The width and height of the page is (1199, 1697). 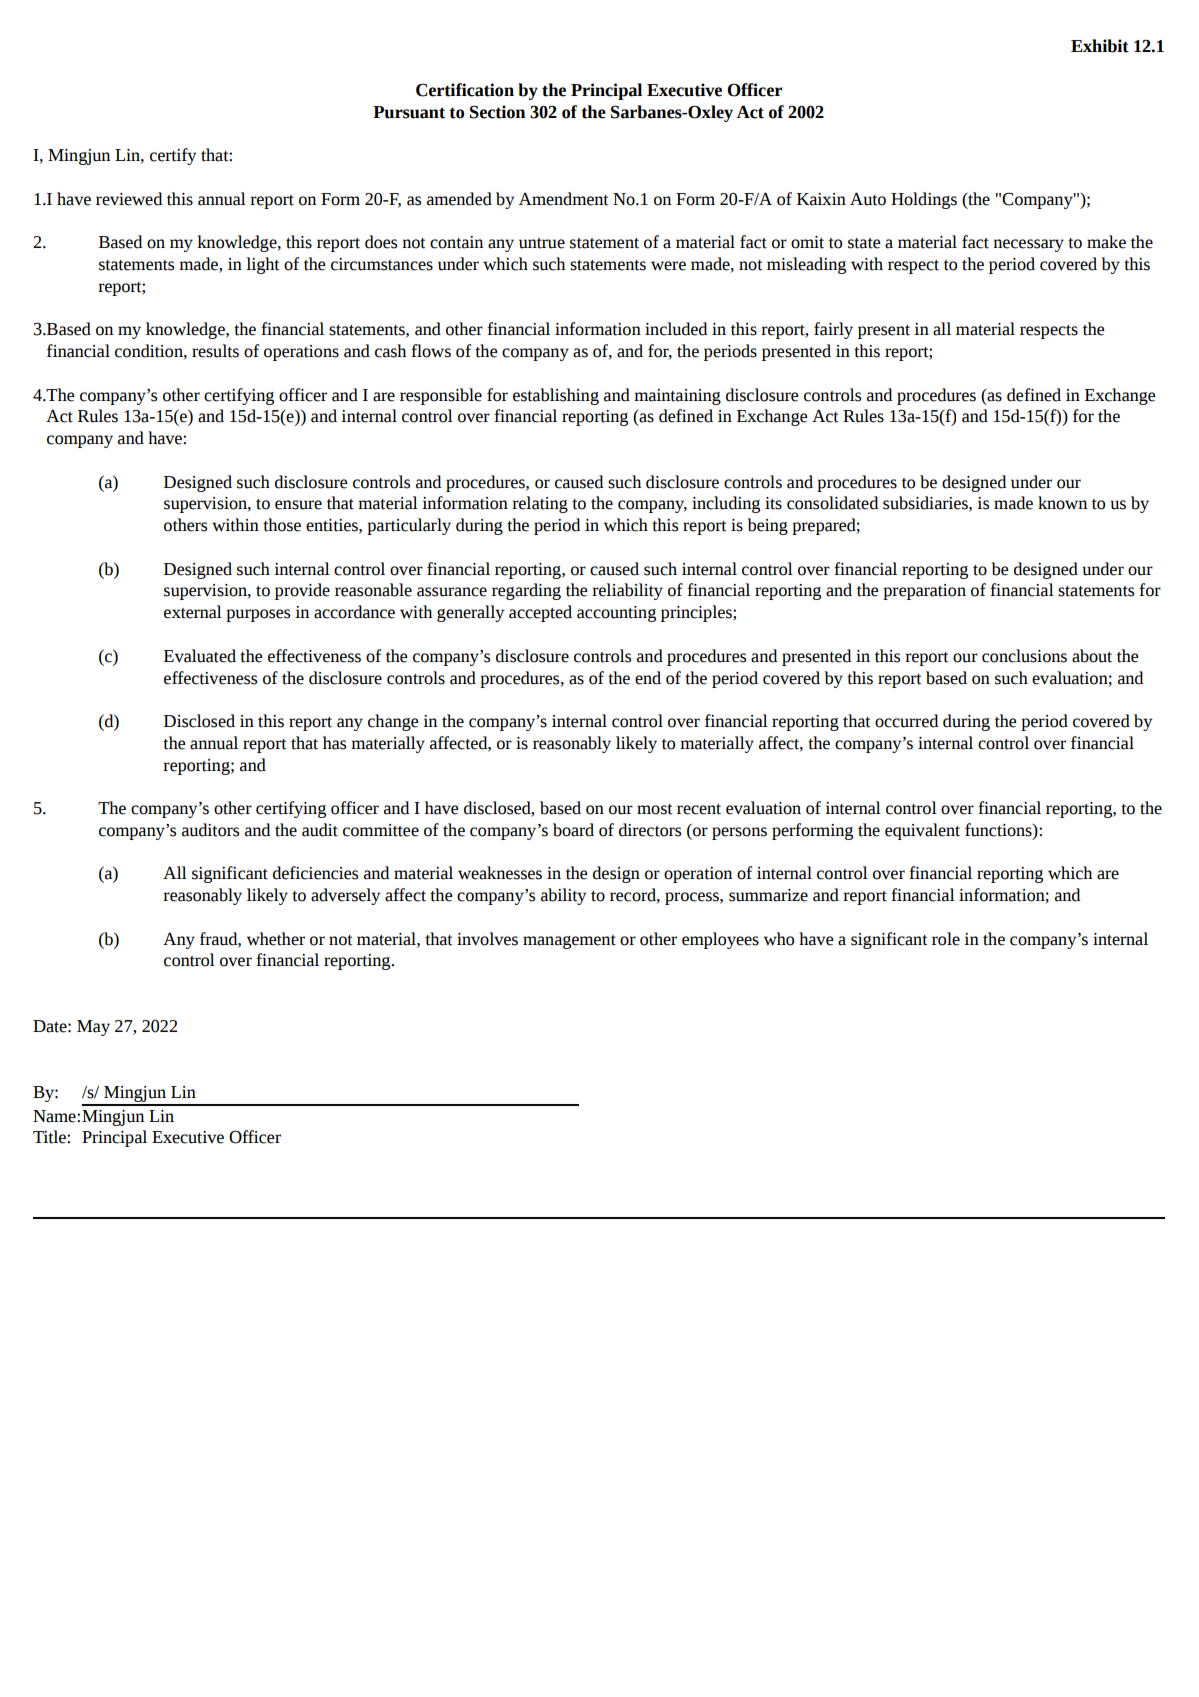 I want to click on regarding, so click(x=526, y=591).
